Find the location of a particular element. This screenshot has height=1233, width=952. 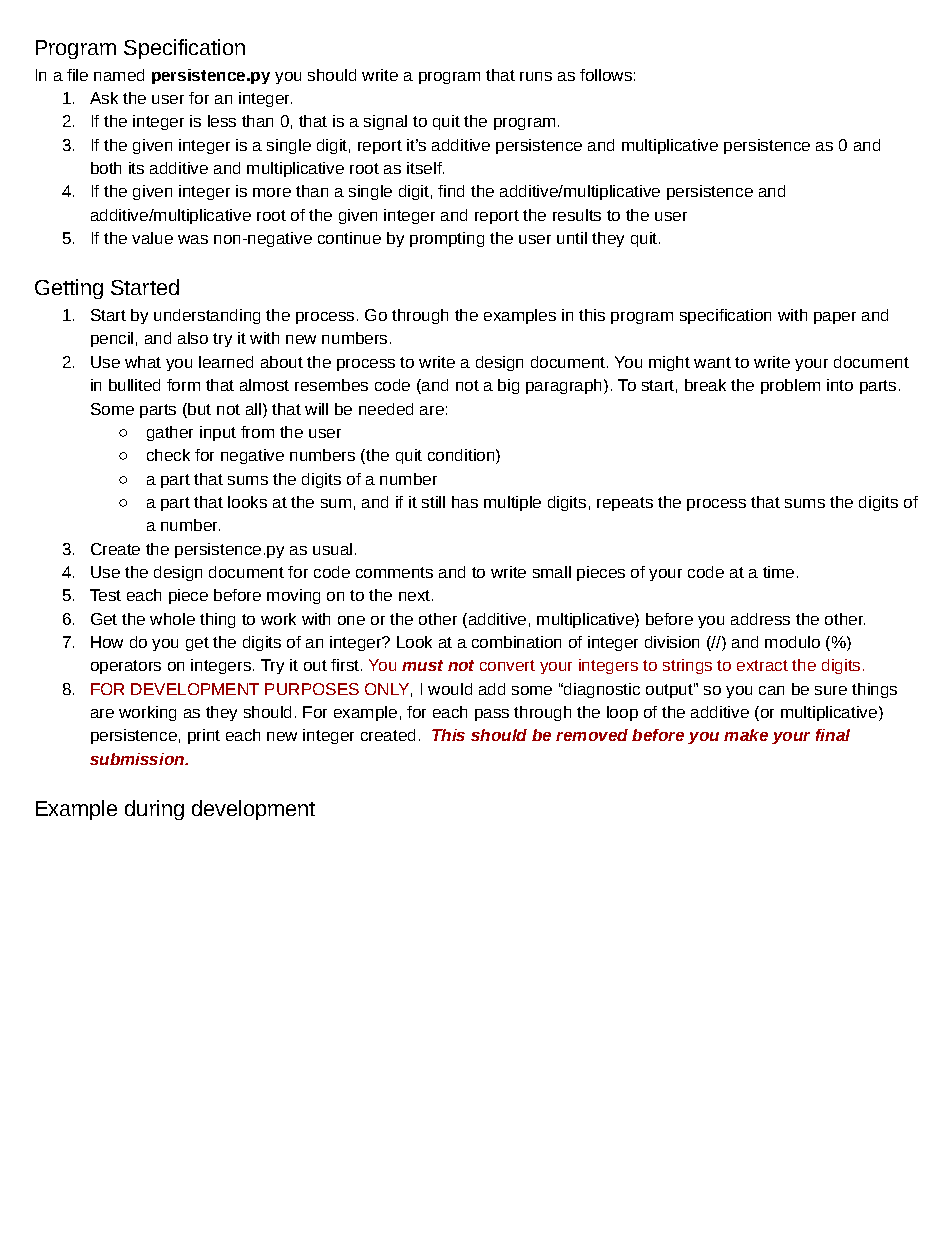

signal is located at coordinates (385, 122).
